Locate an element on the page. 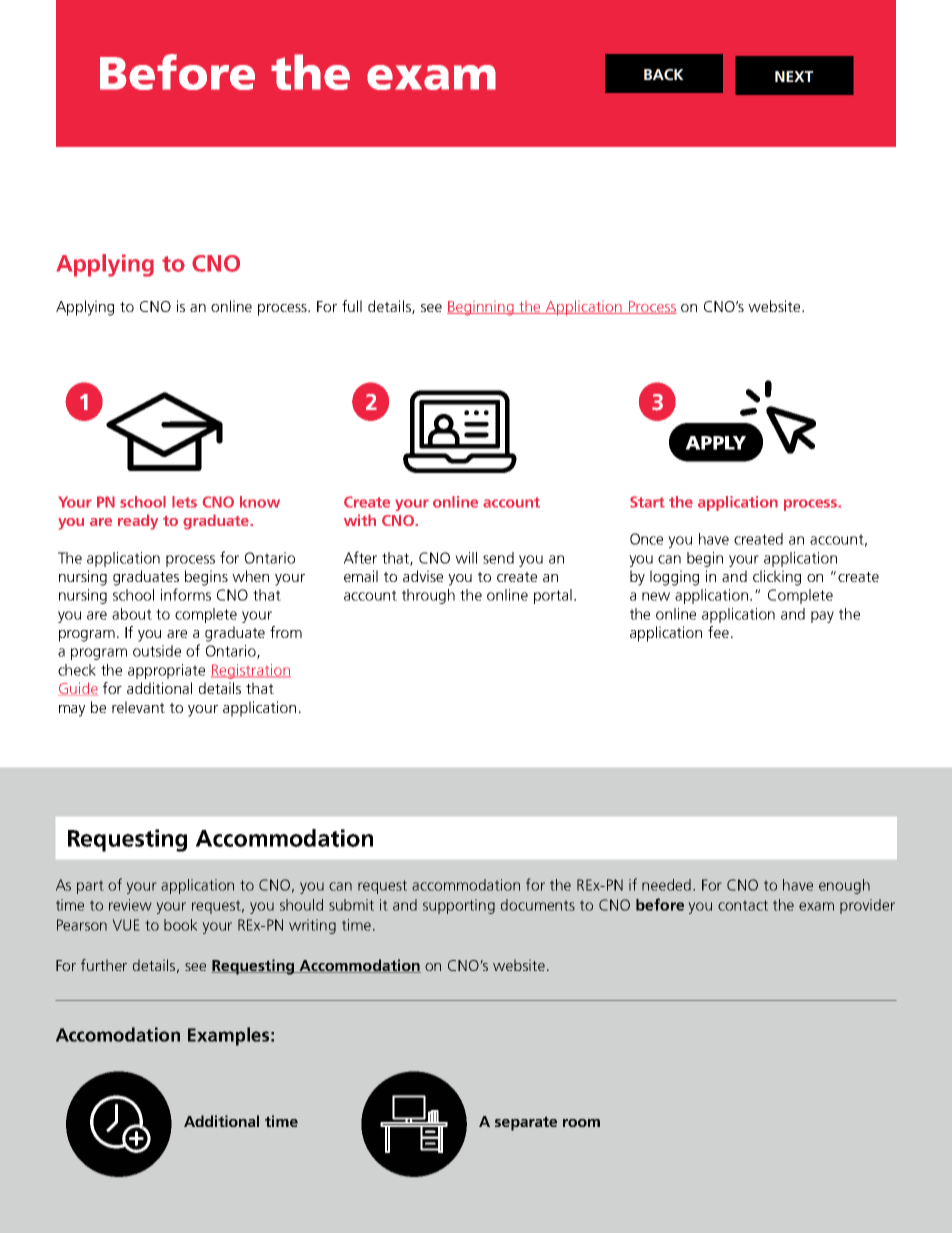 The width and height of the page is (952, 1233). room is located at coordinates (581, 1123).
